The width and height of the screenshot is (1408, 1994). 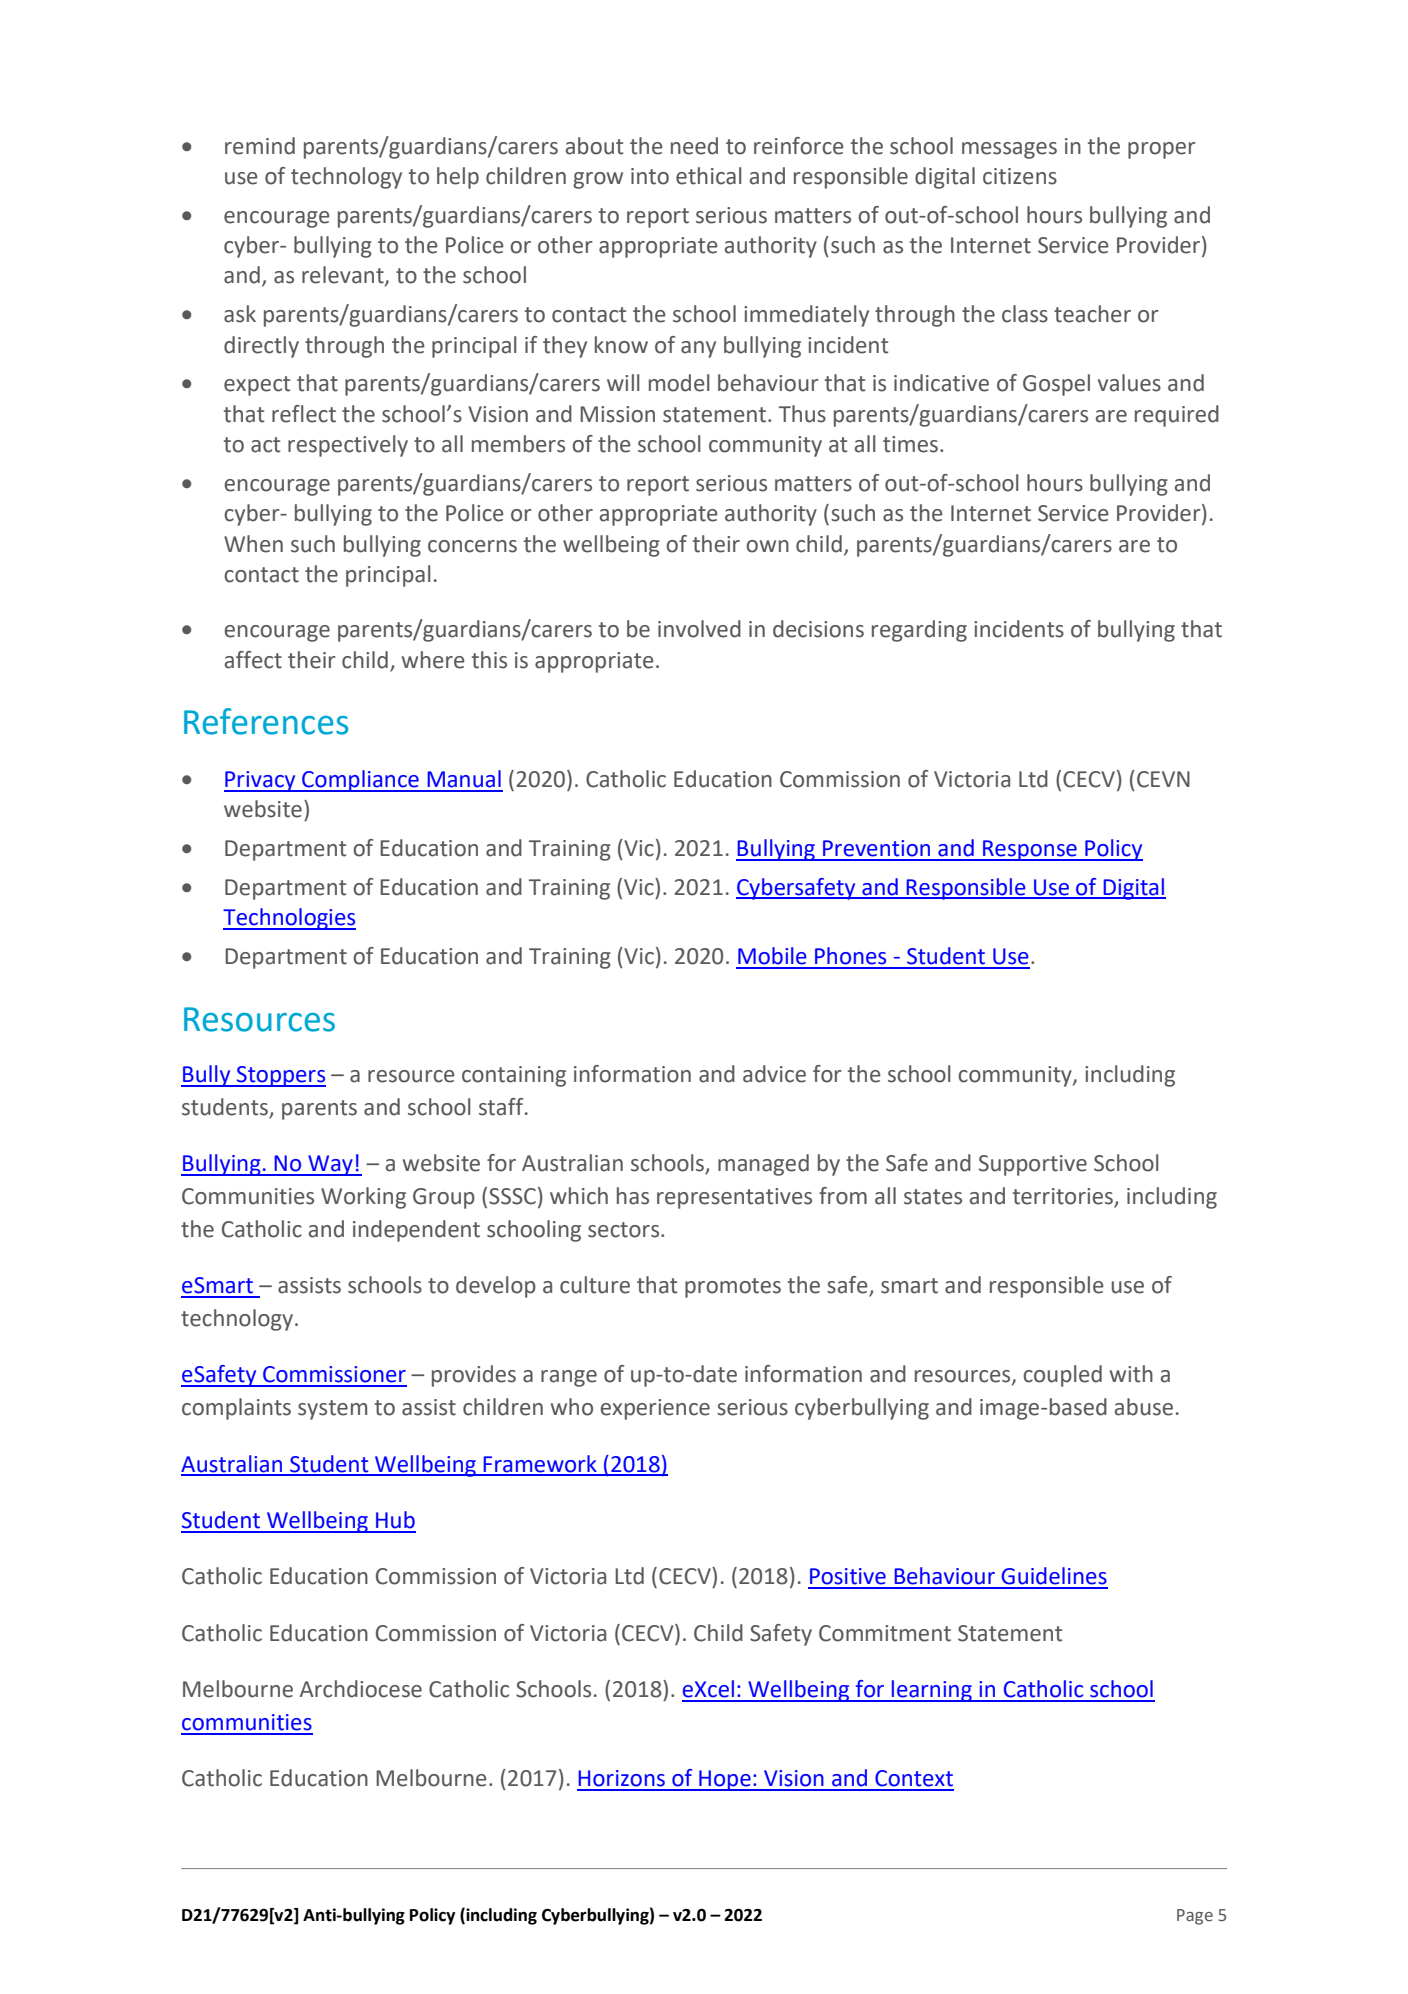 What do you see at coordinates (1020, 176) in the screenshot?
I see `citizens` at bounding box center [1020, 176].
